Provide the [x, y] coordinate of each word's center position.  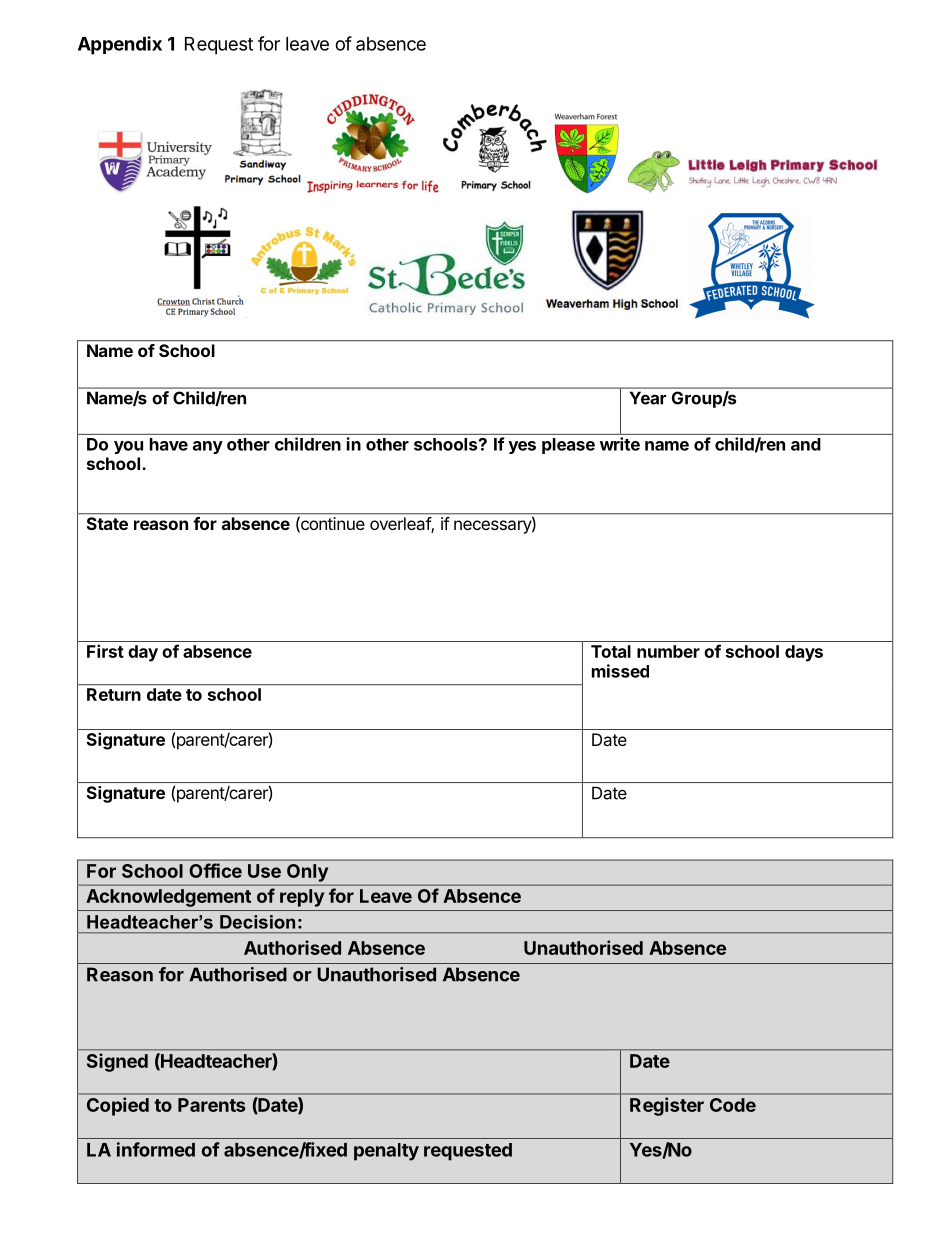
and [806, 444]
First [105, 651]
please [568, 446]
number [668, 651]
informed [156, 1149]
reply [302, 898]
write [620, 444]
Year [648, 398]
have [169, 444]
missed [620, 671]
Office [215, 870]
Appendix [120, 45]
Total [611, 651]
